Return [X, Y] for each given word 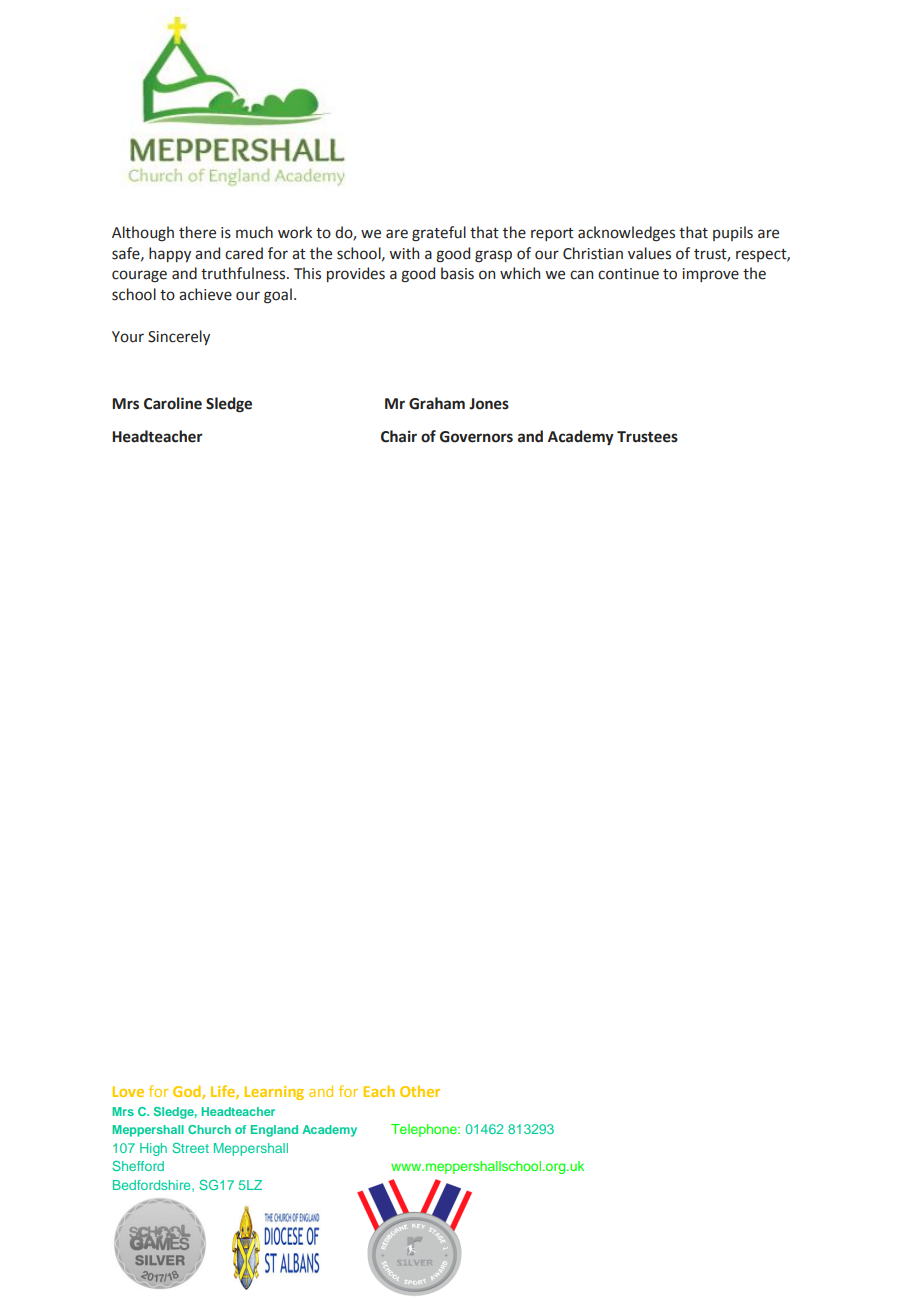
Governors [476, 437]
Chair [399, 436]
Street [190, 1148]
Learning [274, 1093]
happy [170, 254]
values [649, 253]
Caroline [173, 403]
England [274, 1131]
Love [128, 1091]
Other [420, 1091]
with [404, 253]
